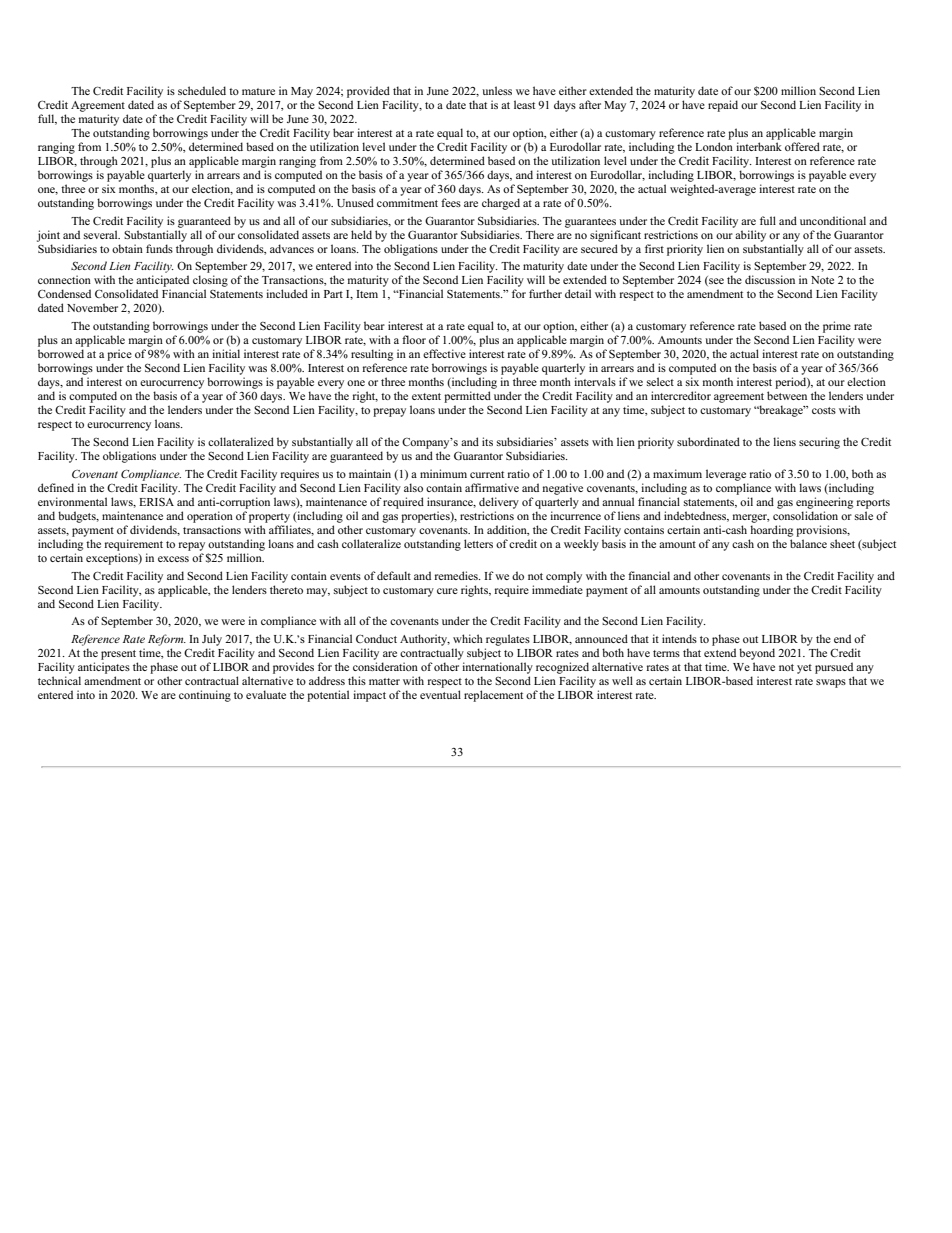  What do you see at coordinates (202, 90) in the screenshot?
I see `scheduled` at bounding box center [202, 90].
